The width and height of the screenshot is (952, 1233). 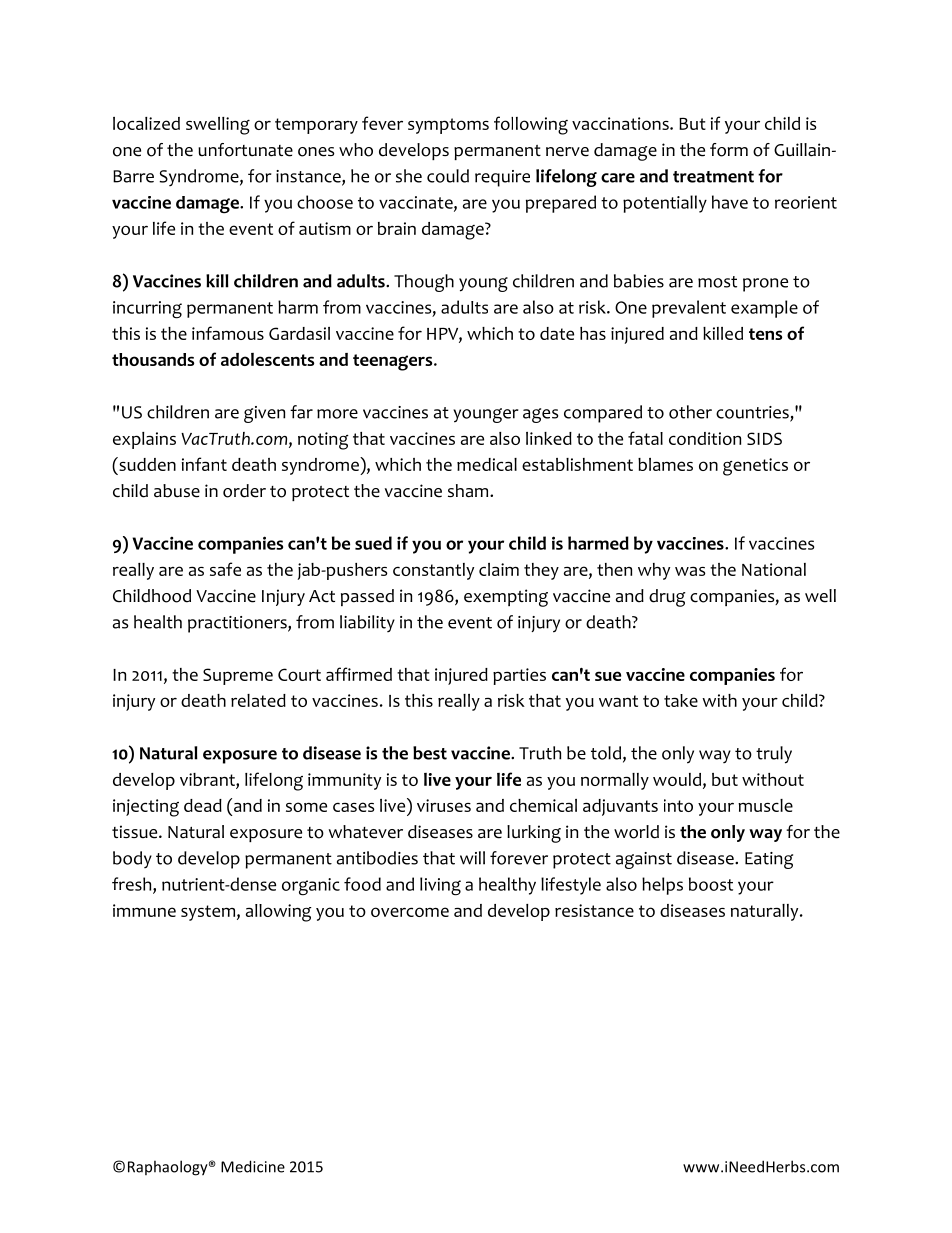 I want to click on overcome, so click(x=410, y=912).
